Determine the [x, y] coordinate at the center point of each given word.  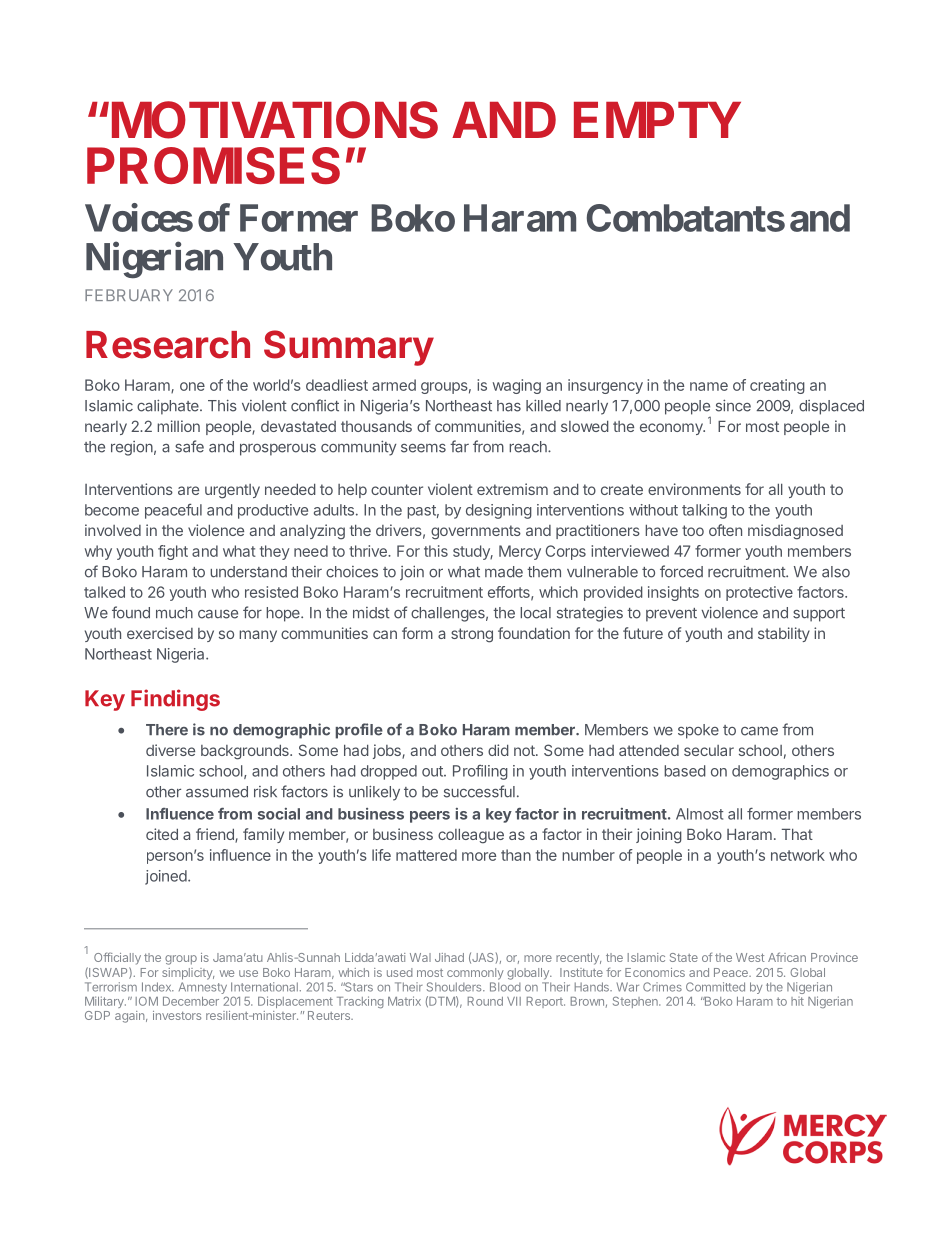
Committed [715, 987]
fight [173, 552]
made [504, 572]
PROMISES [213, 165]
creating [777, 386]
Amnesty [203, 989]
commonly [475, 974]
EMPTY [657, 119]
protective [759, 593]
